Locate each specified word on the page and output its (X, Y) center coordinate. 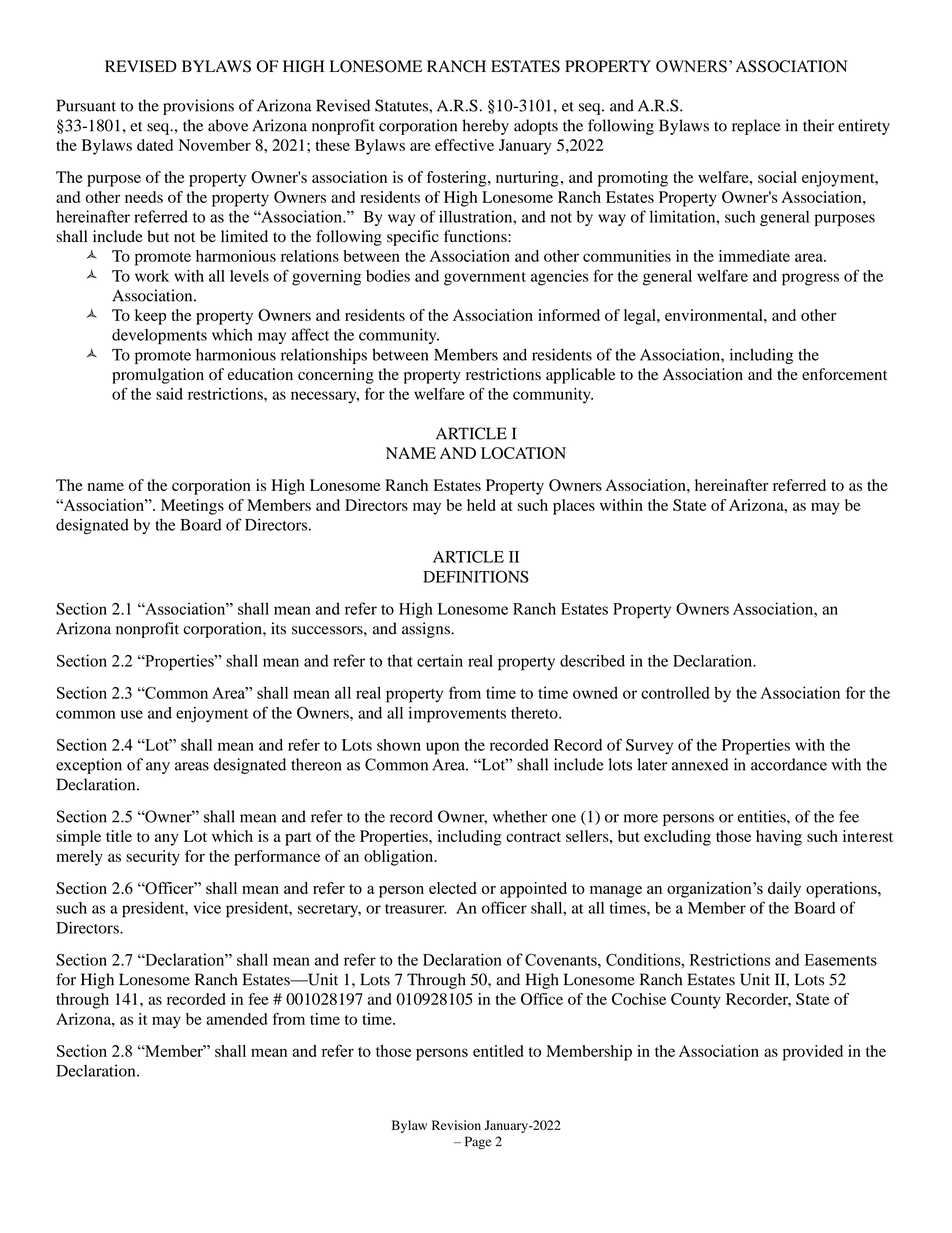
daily (784, 890)
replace (756, 127)
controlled (675, 692)
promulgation (158, 376)
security (153, 858)
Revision (456, 1125)
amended (237, 1019)
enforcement (844, 374)
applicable (581, 376)
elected (453, 888)
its (278, 628)
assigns (427, 630)
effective (464, 145)
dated (155, 145)
